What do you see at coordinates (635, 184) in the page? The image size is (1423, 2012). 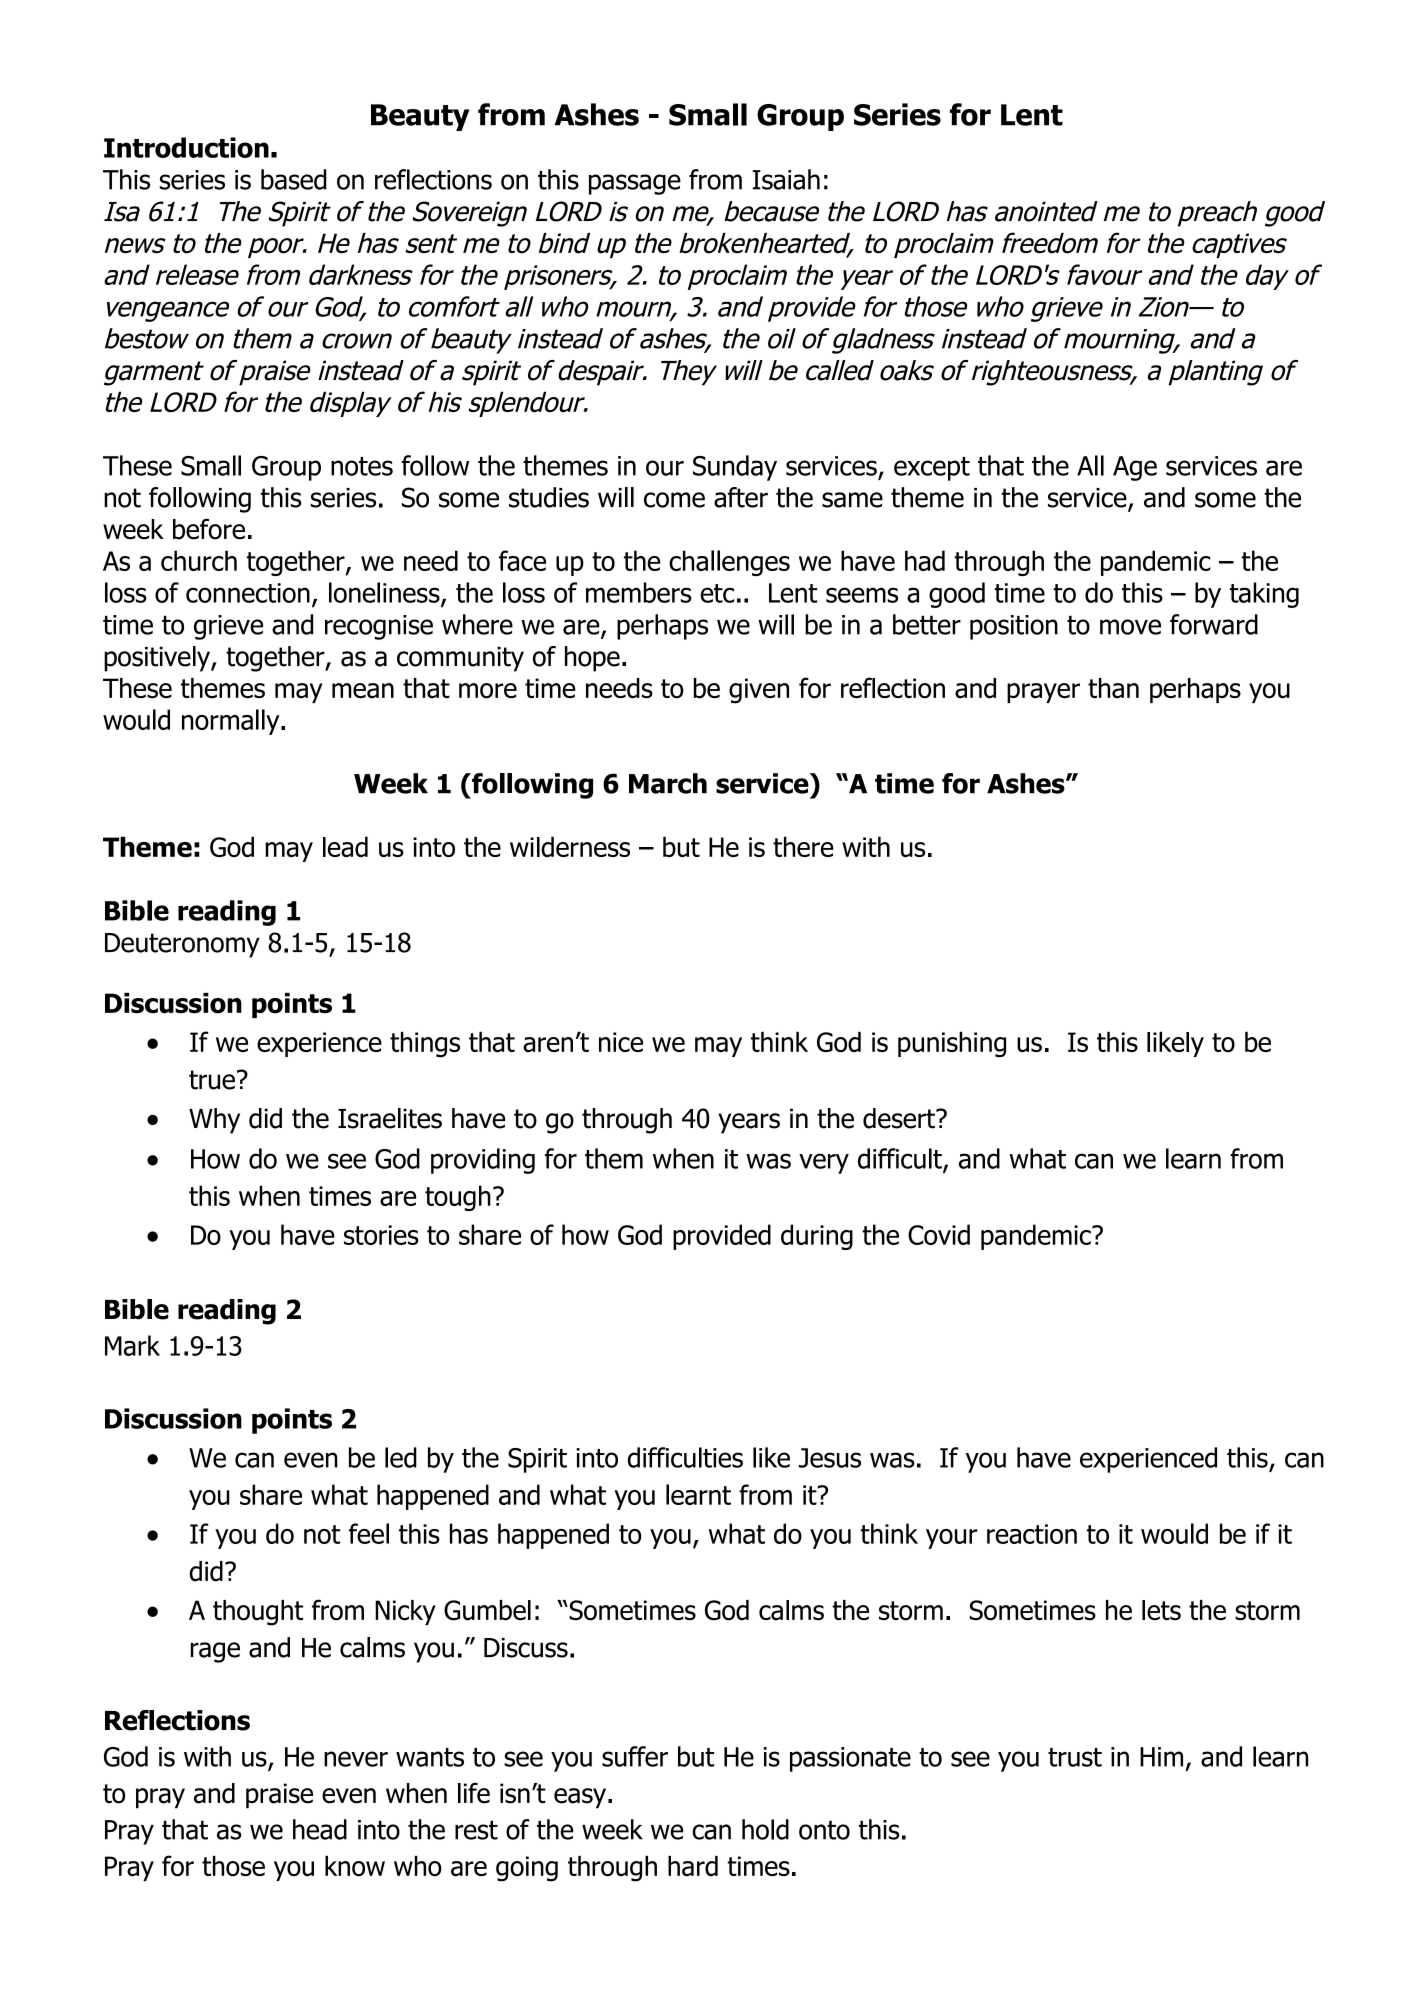 I see `passage` at bounding box center [635, 184].
